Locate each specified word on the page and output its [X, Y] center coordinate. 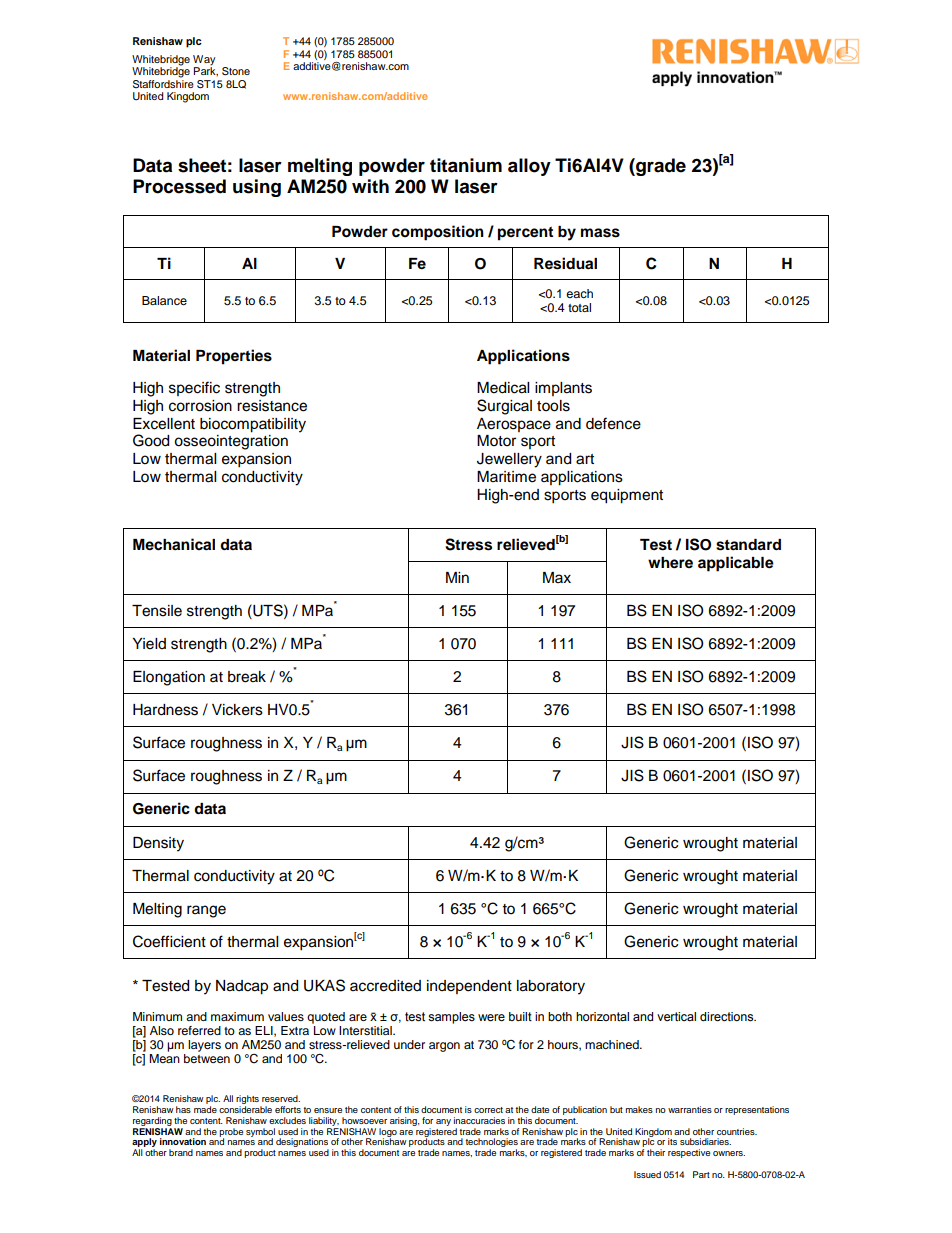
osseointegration [231, 442]
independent [469, 987]
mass [600, 233]
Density [158, 844]
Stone [236, 71]
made [205, 1109]
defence [613, 423]
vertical [676, 1017]
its [672, 1141]
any [443, 1122]
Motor [496, 441]
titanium [466, 165]
